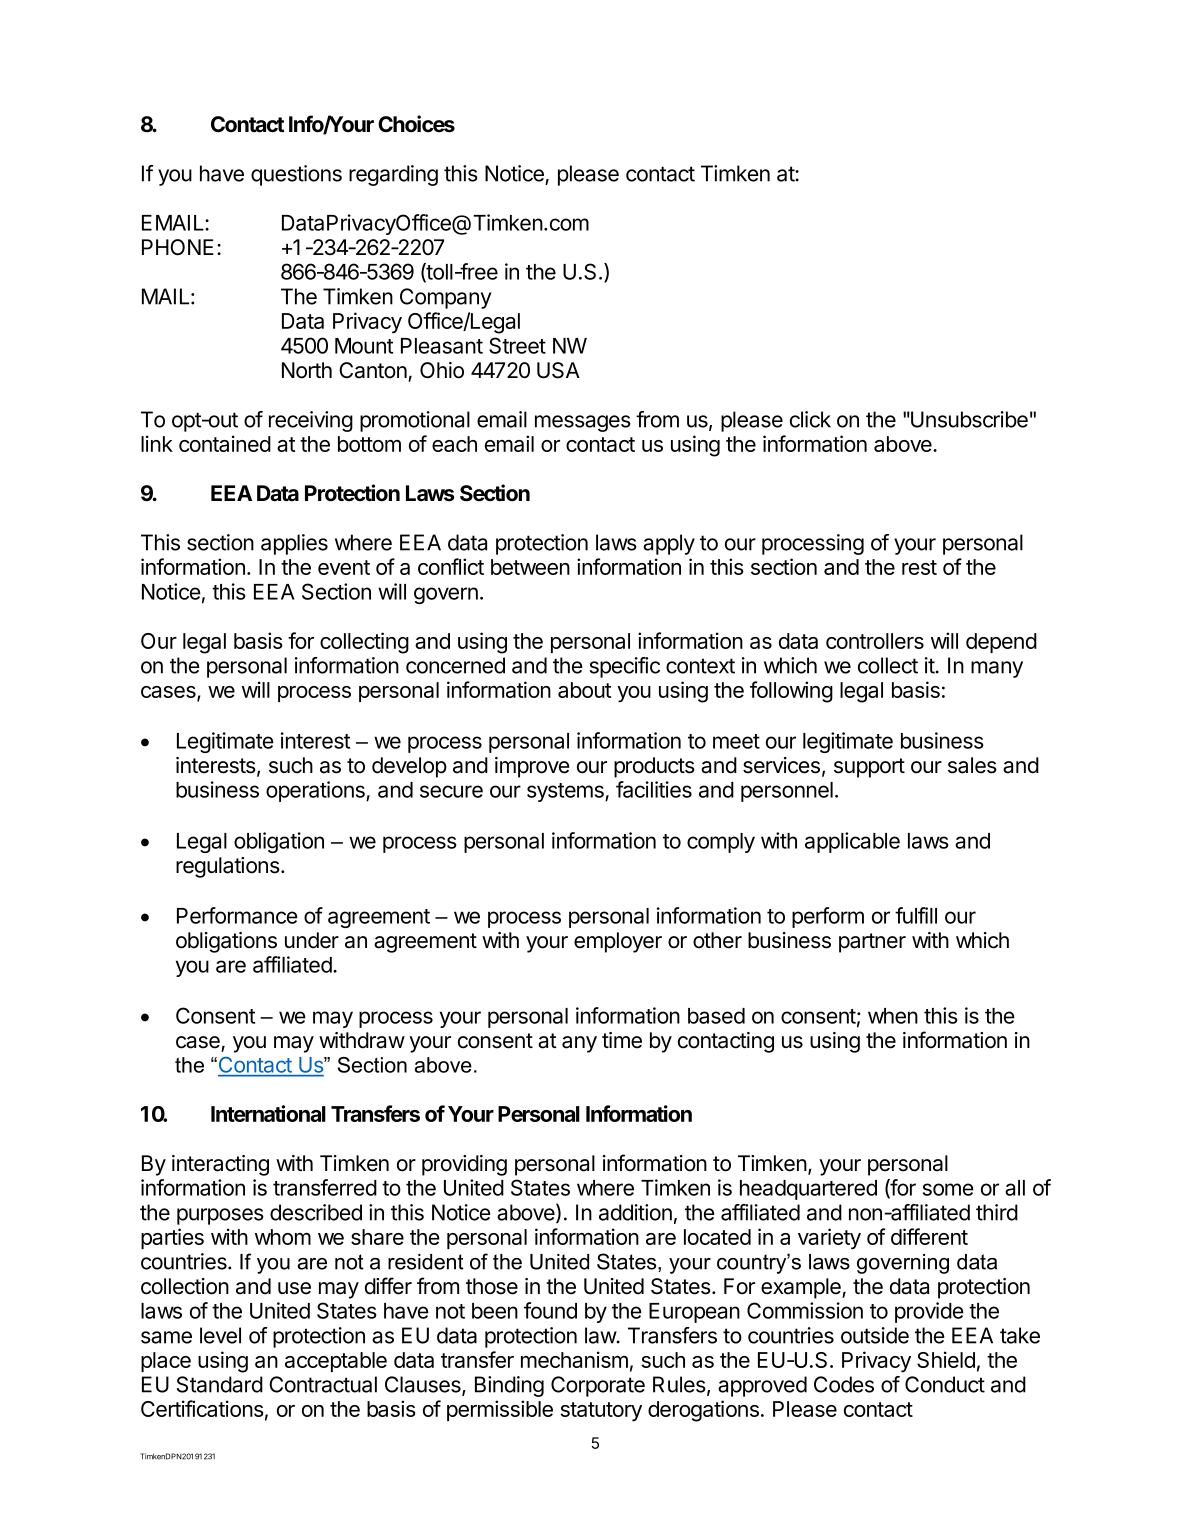  Describe the element at coordinates (945, 1384) in the screenshot. I see `Conduct` at that location.
